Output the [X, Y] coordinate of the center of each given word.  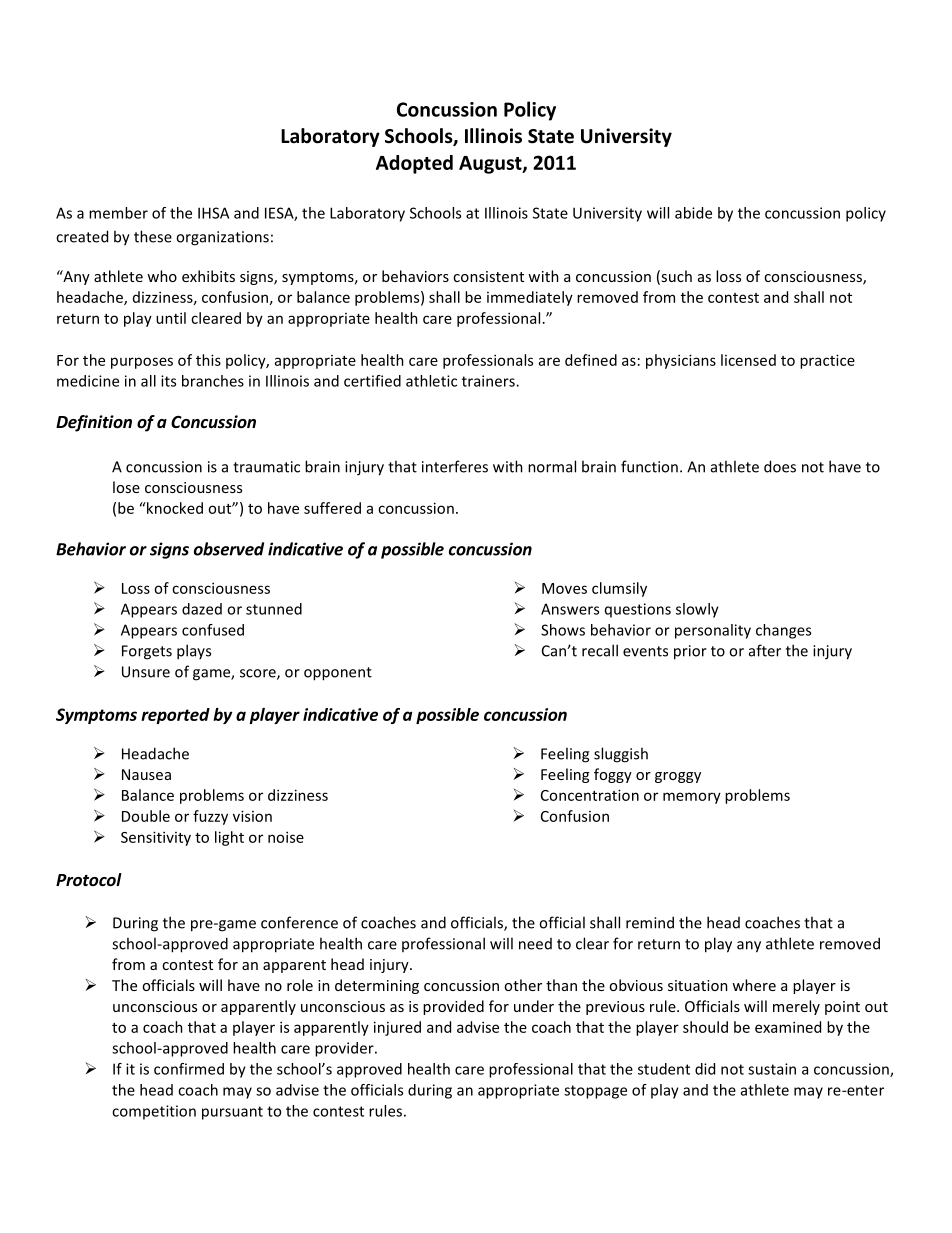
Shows [563, 630]
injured [397, 1028]
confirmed [189, 1069]
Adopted [414, 164]
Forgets [147, 652]
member [118, 213]
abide [693, 213]
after [765, 650]
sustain [772, 1069]
